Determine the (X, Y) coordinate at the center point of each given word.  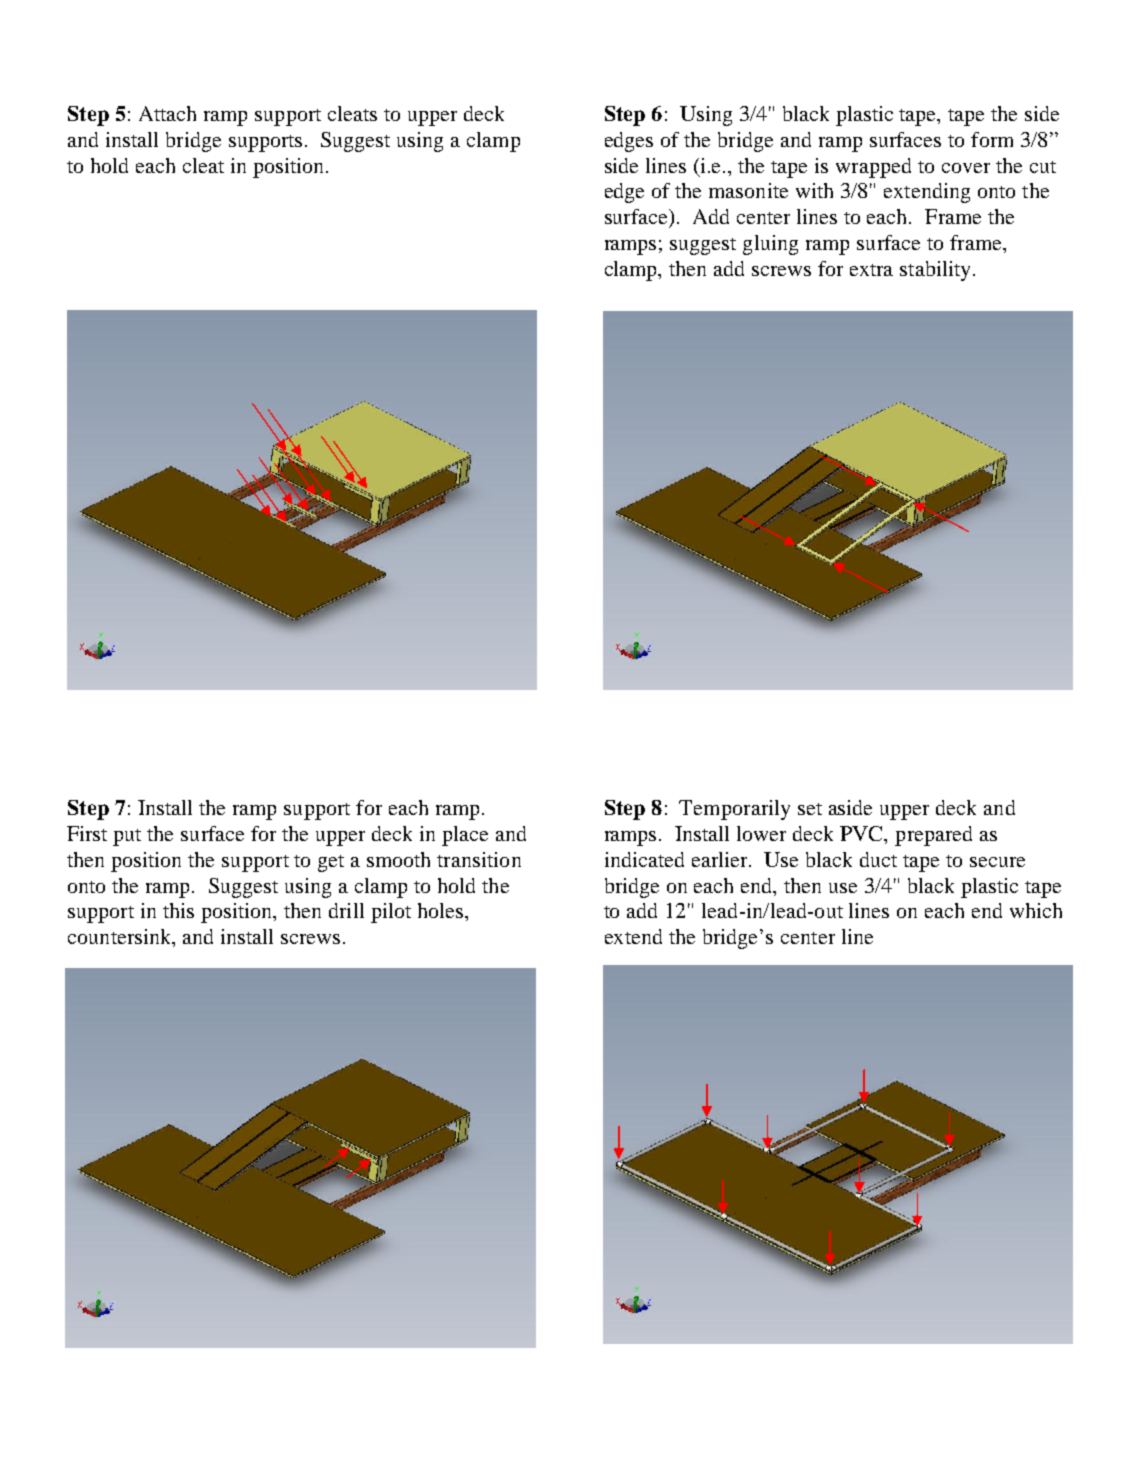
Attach (167, 113)
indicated (644, 859)
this (178, 910)
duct (878, 859)
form (992, 139)
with (814, 190)
